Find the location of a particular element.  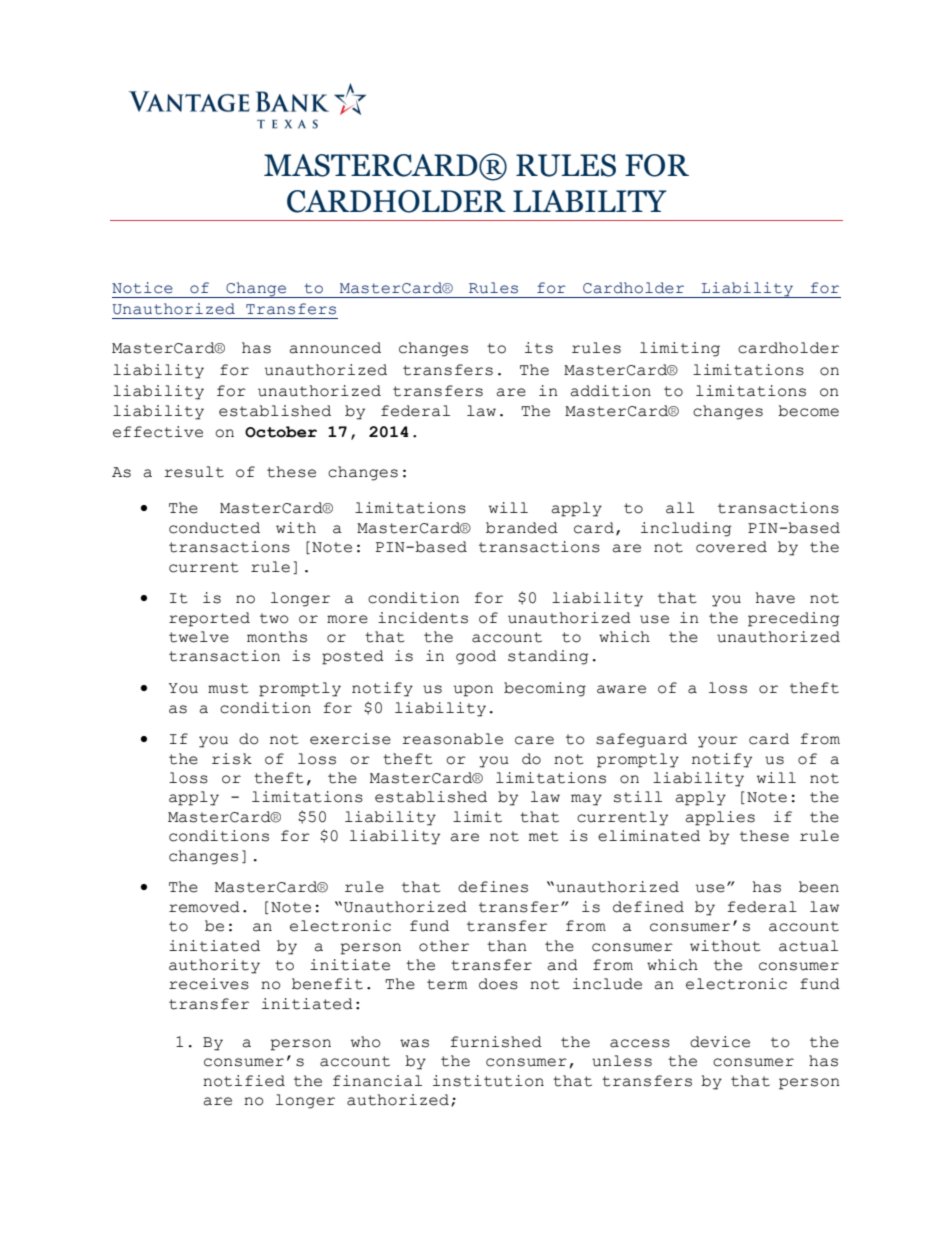

notified is located at coordinates (244, 1081).
